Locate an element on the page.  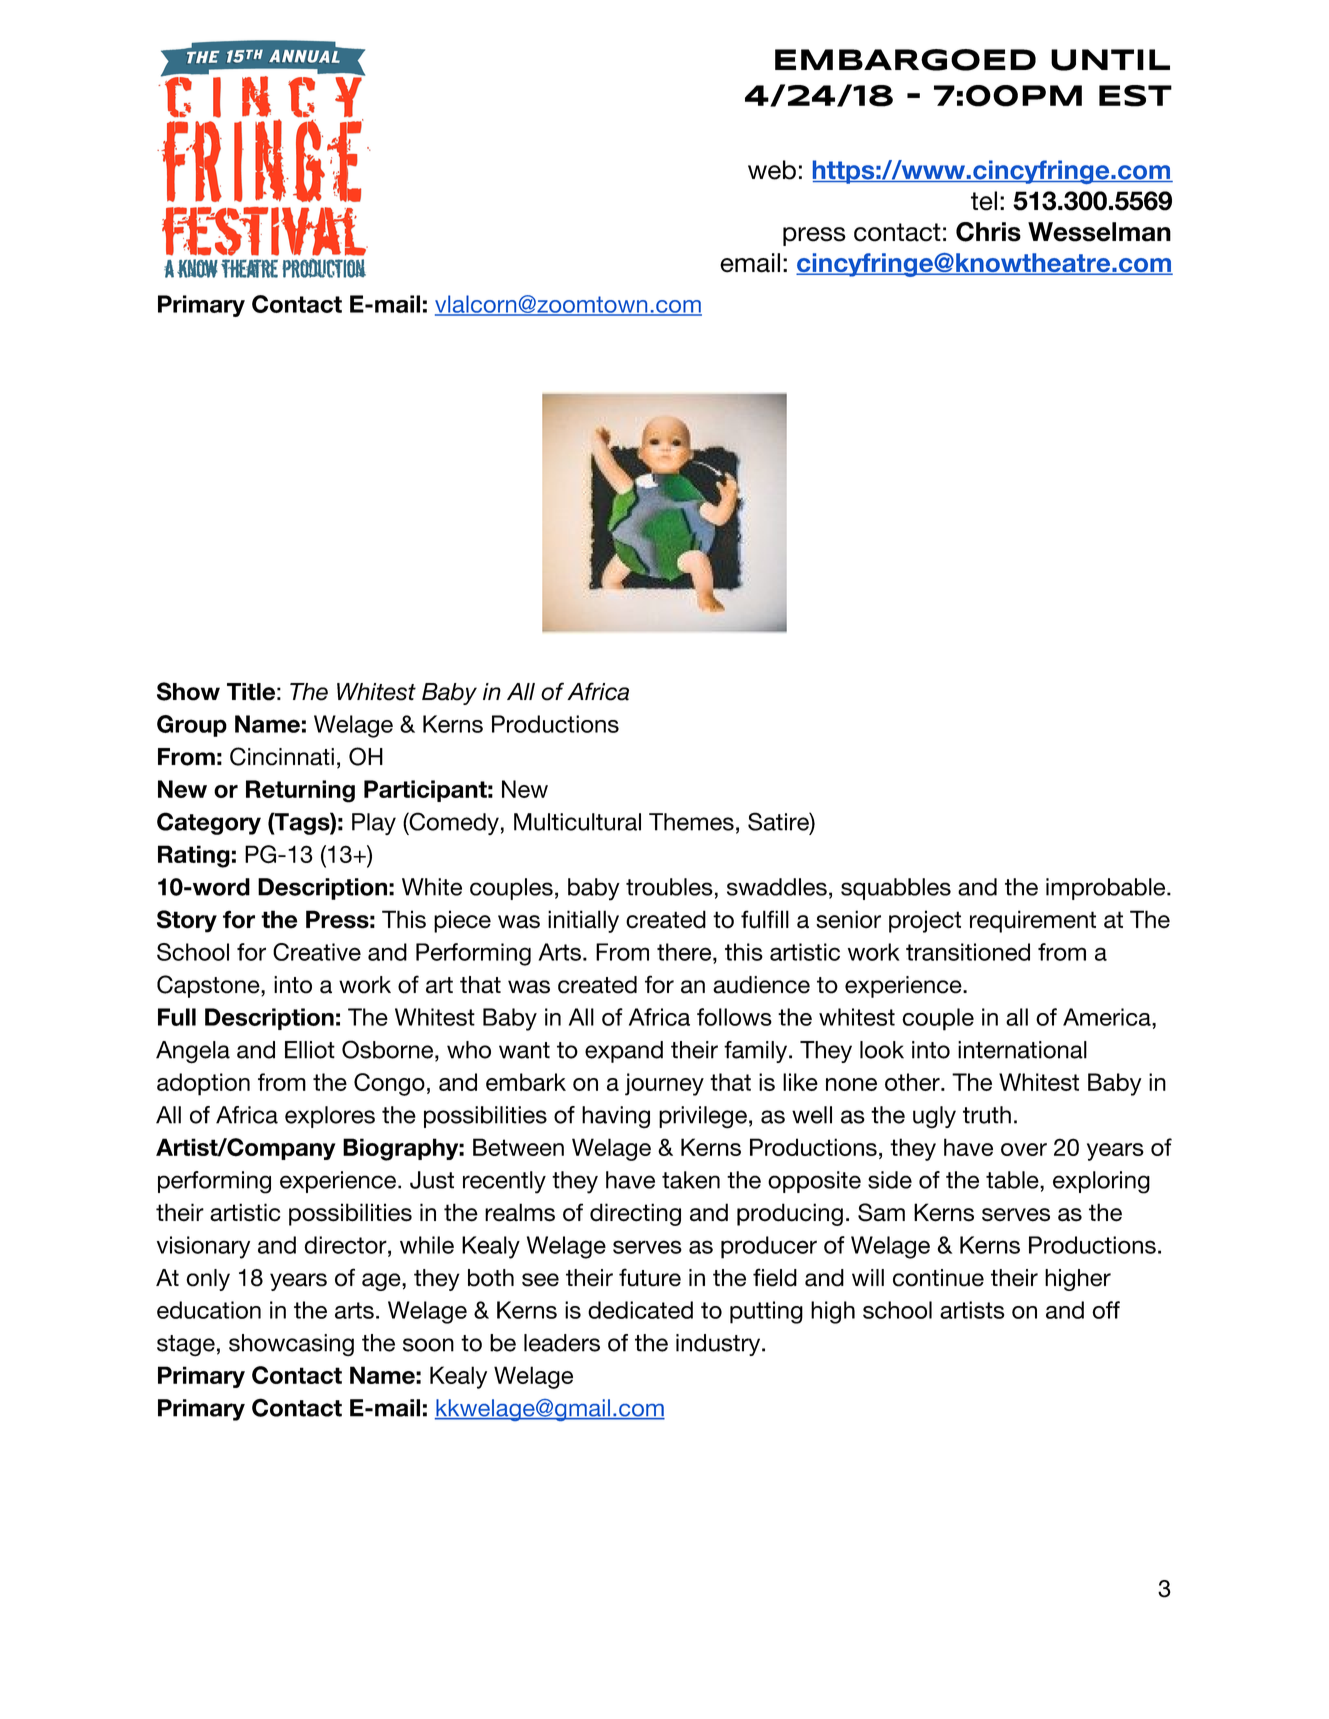
international is located at coordinates (1022, 1050).
